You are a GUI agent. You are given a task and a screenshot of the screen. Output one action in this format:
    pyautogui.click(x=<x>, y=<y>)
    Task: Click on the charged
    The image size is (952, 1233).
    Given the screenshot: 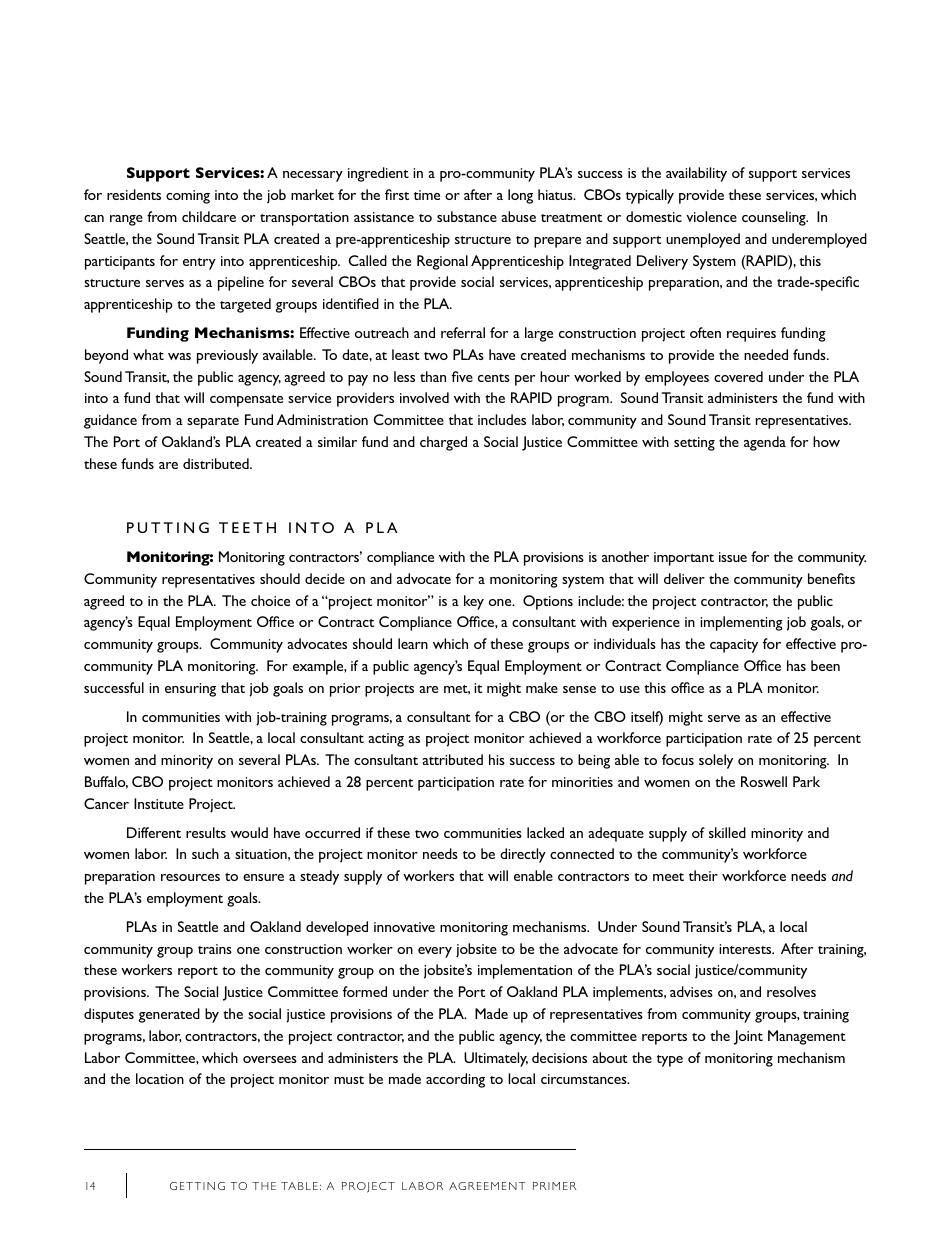 What is the action you would take?
    pyautogui.click(x=443, y=443)
